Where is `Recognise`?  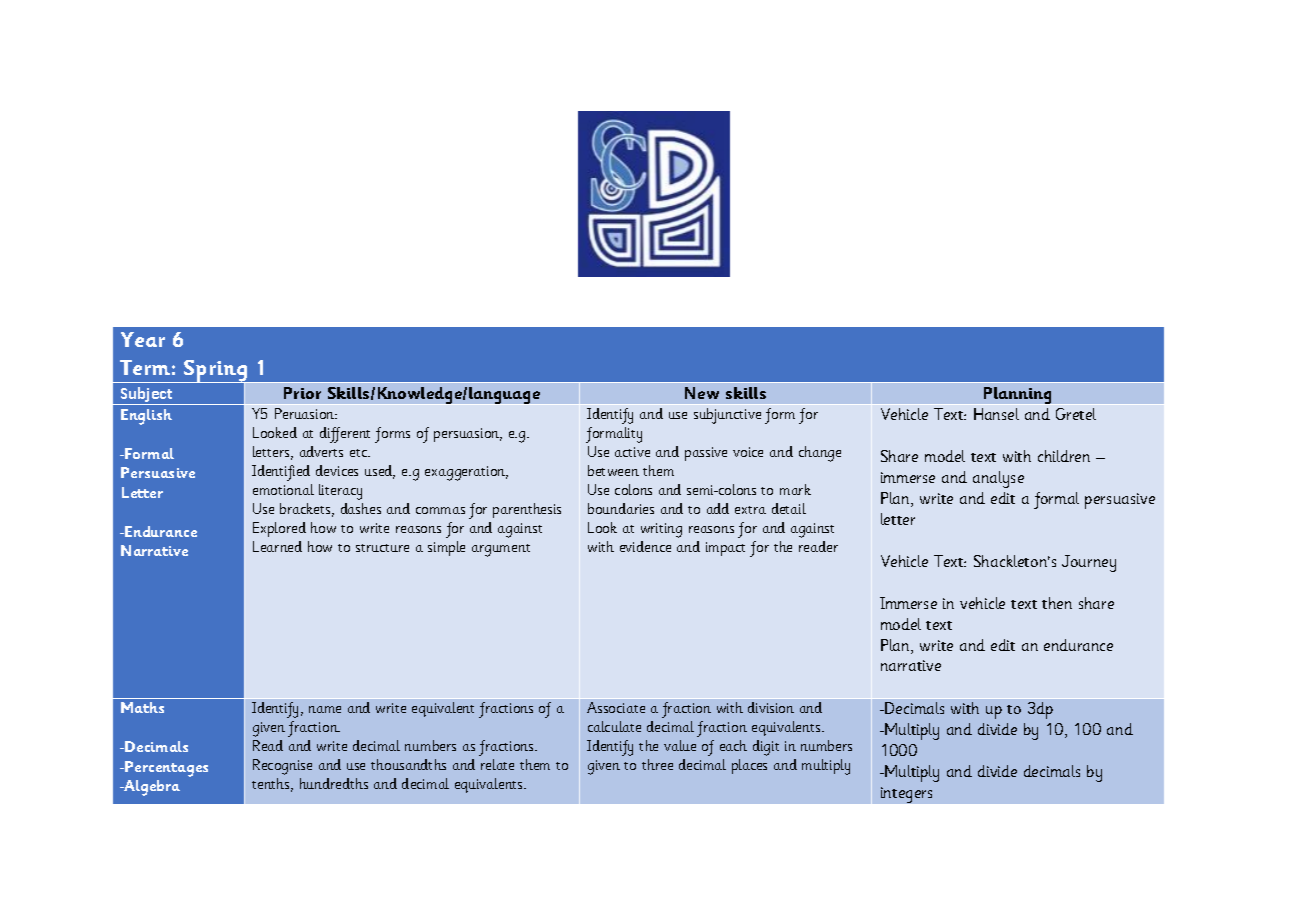
Recognise is located at coordinates (282, 767).
